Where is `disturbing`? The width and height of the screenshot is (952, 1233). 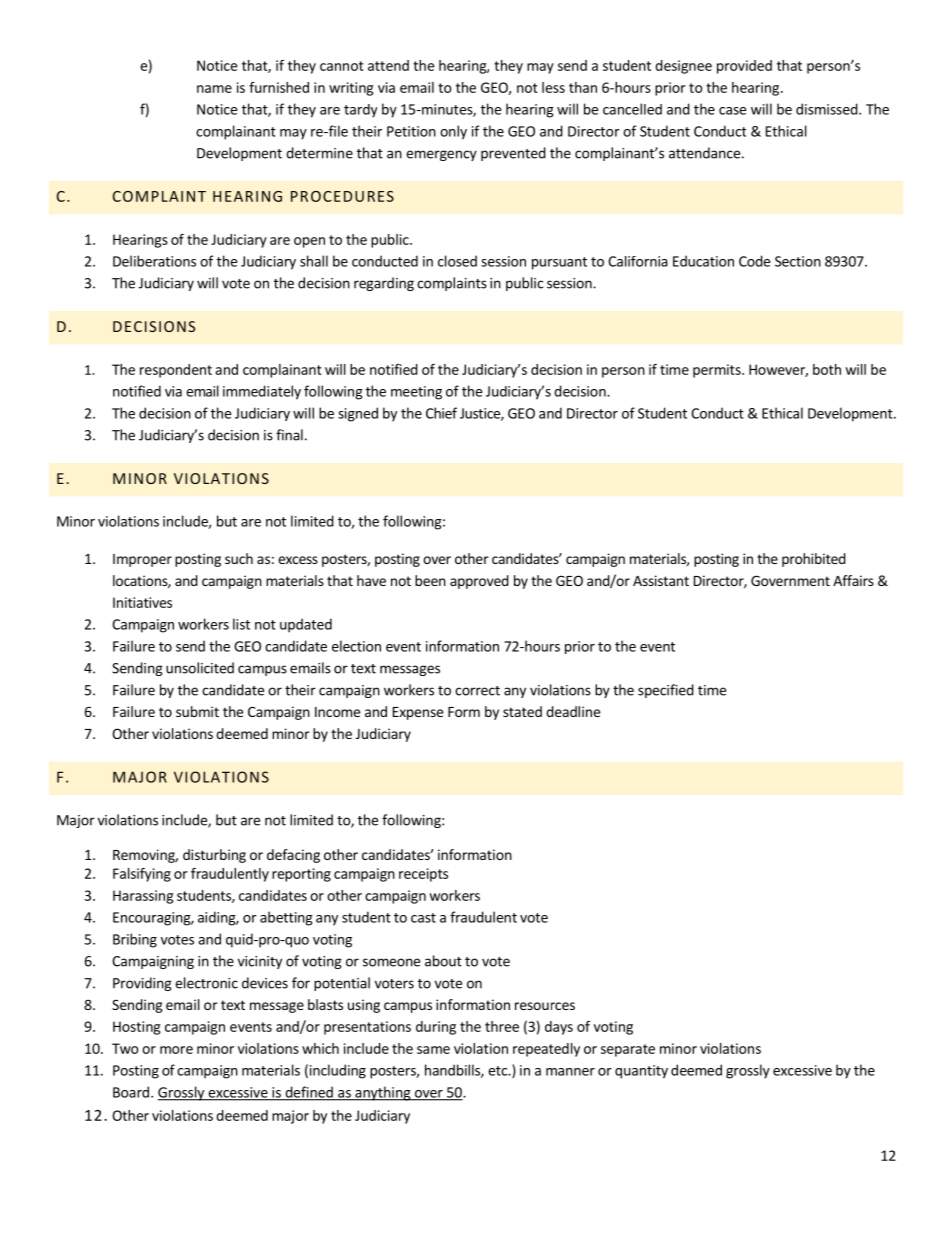 disturbing is located at coordinates (214, 856).
